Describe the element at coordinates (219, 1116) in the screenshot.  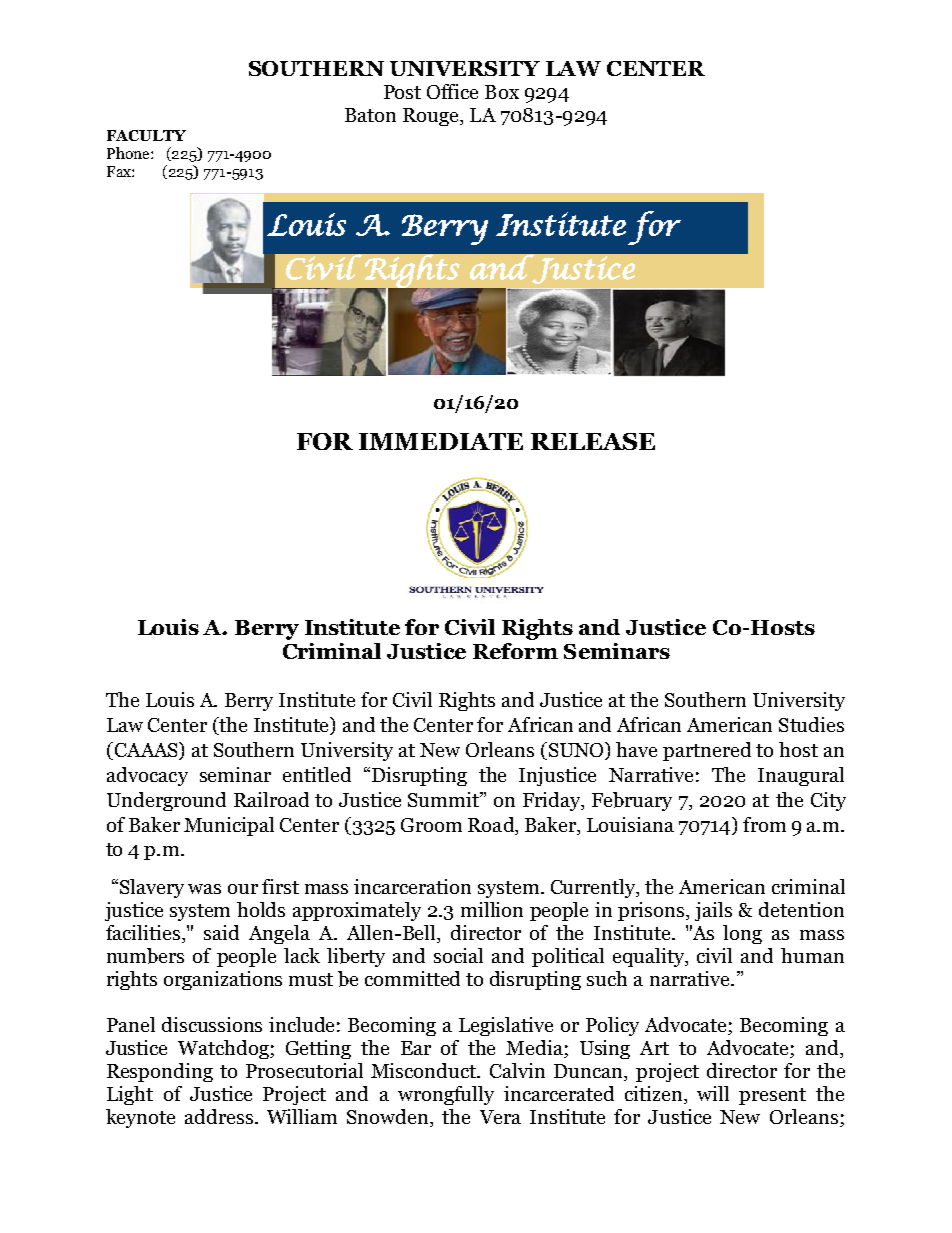
I see `address` at that location.
